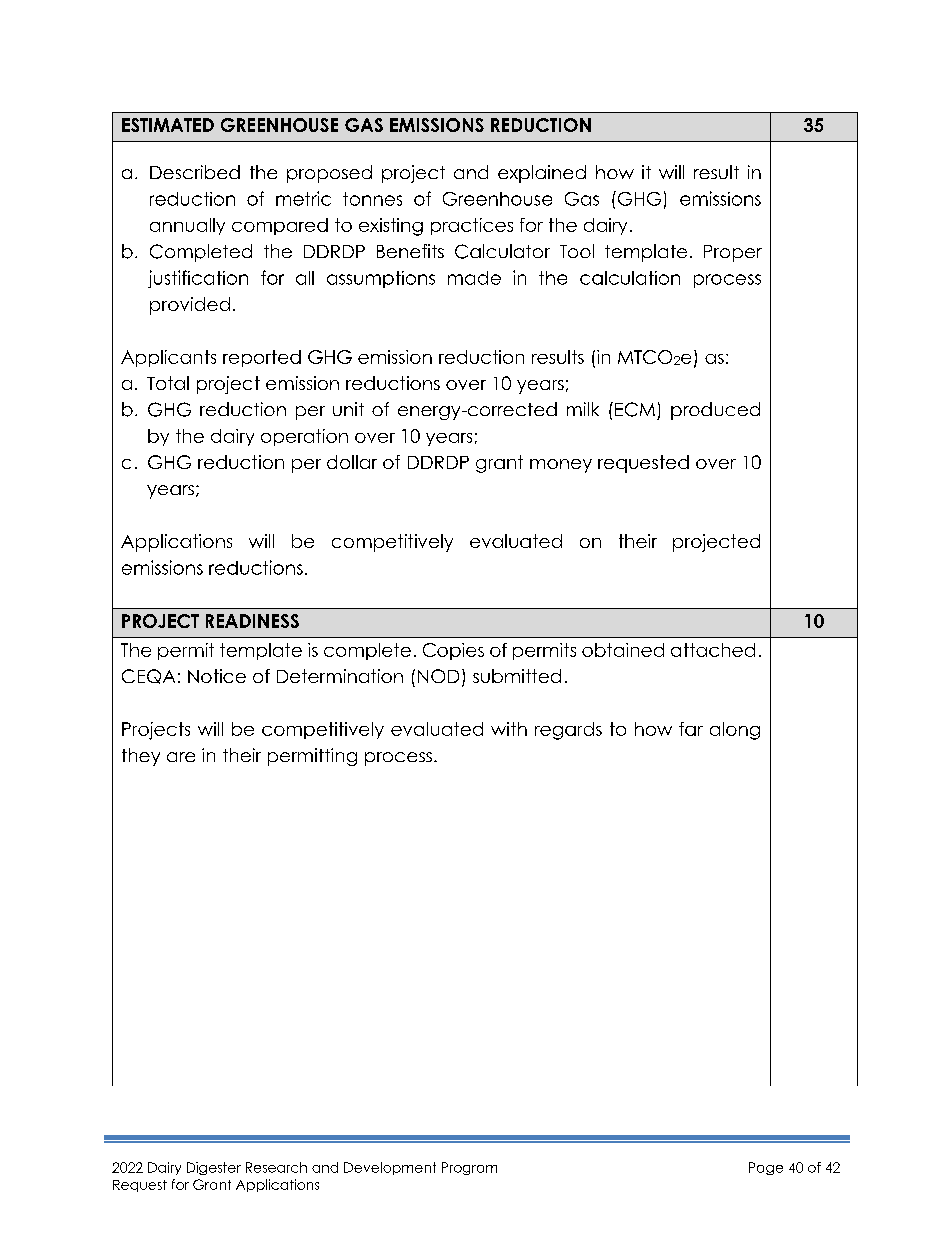  Describe the element at coordinates (509, 729) in the screenshot. I see `with` at that location.
